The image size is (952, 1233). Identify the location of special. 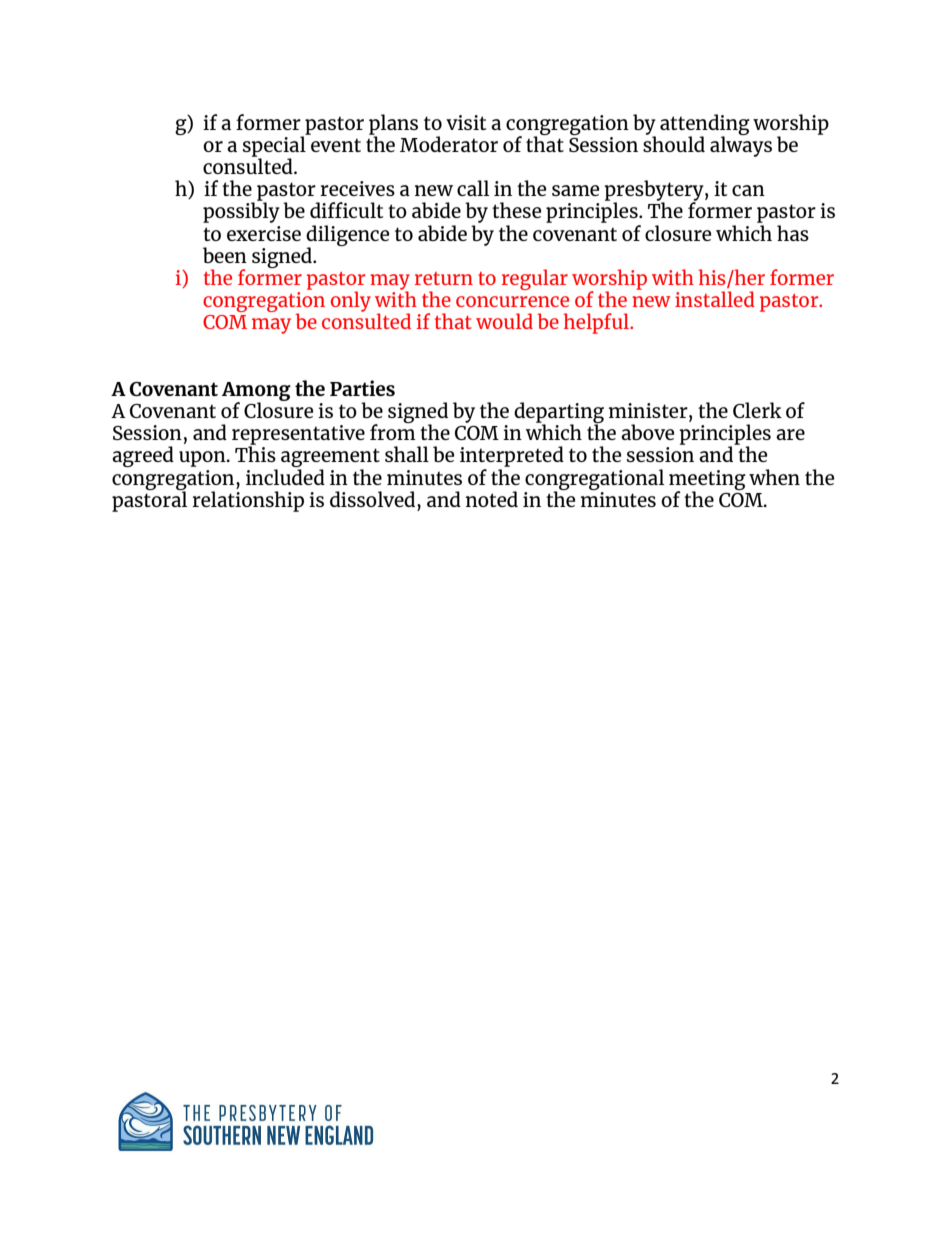
(275, 146).
